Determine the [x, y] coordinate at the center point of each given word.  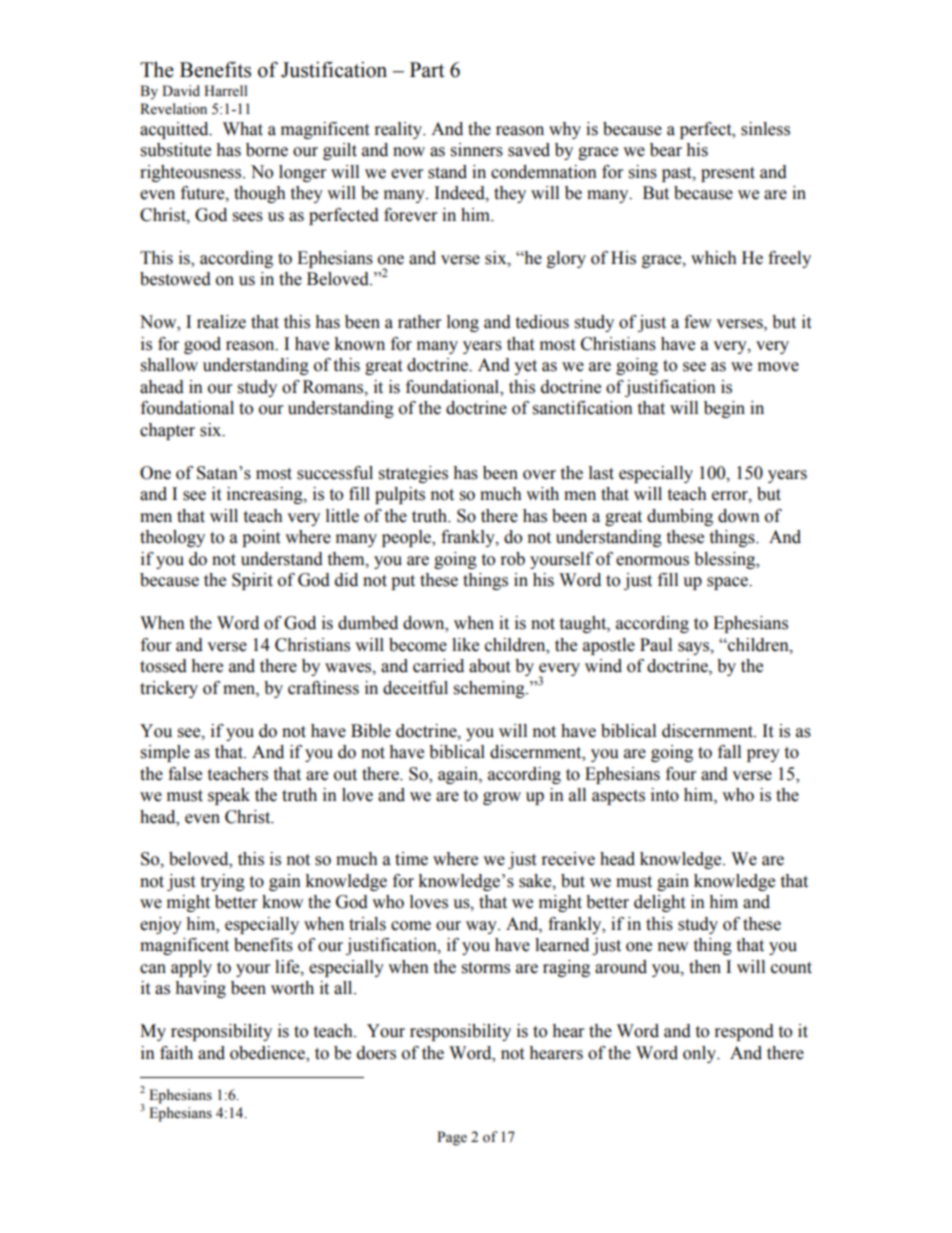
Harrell [226, 91]
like [465, 645]
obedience [269, 1053]
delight [659, 903]
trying [222, 882]
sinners [477, 150]
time [411, 859]
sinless [765, 129]
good [202, 345]
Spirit [252, 581]
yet [525, 367]
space [728, 583]
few [698, 322]
